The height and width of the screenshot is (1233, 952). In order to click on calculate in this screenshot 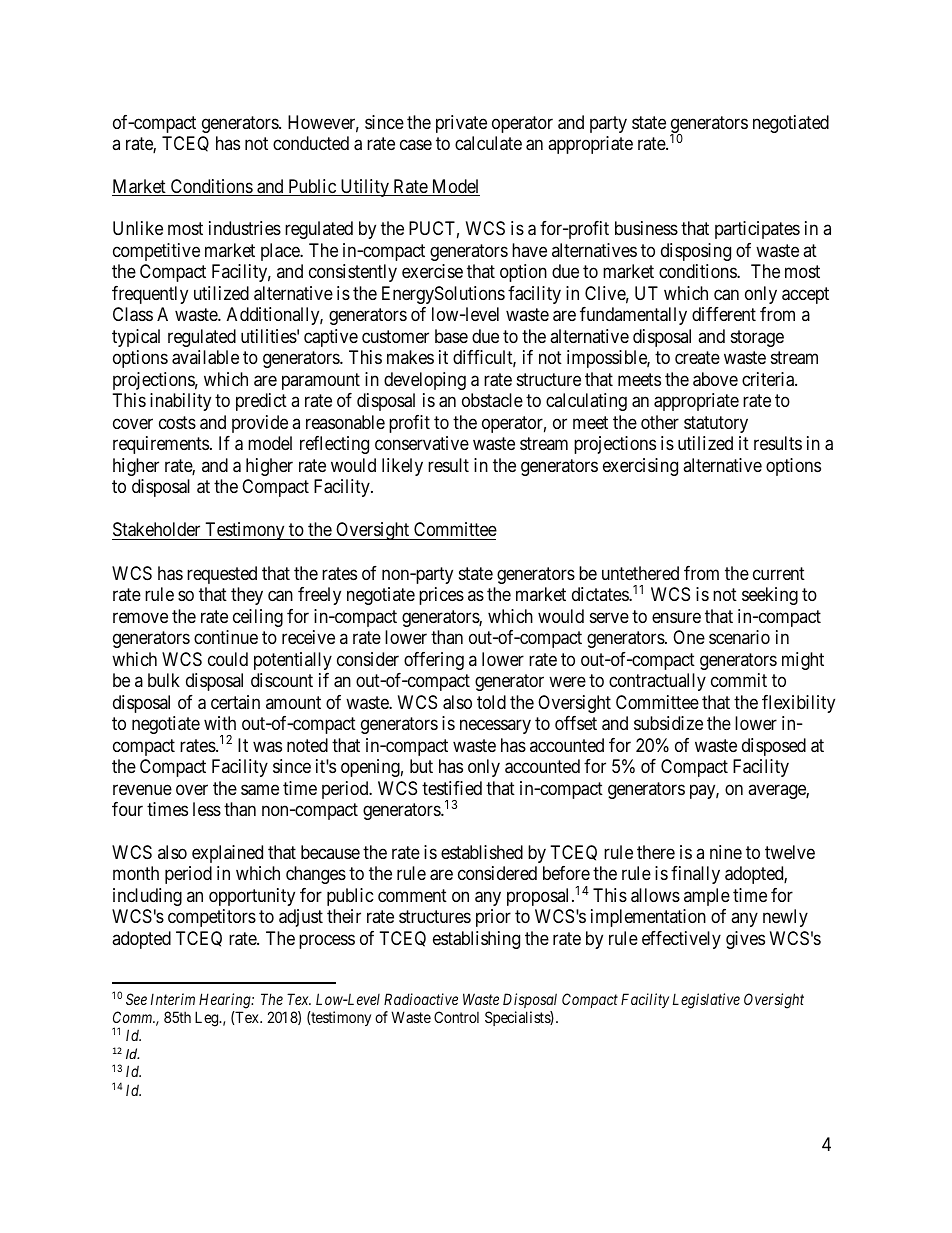, I will do `click(488, 143)`.
